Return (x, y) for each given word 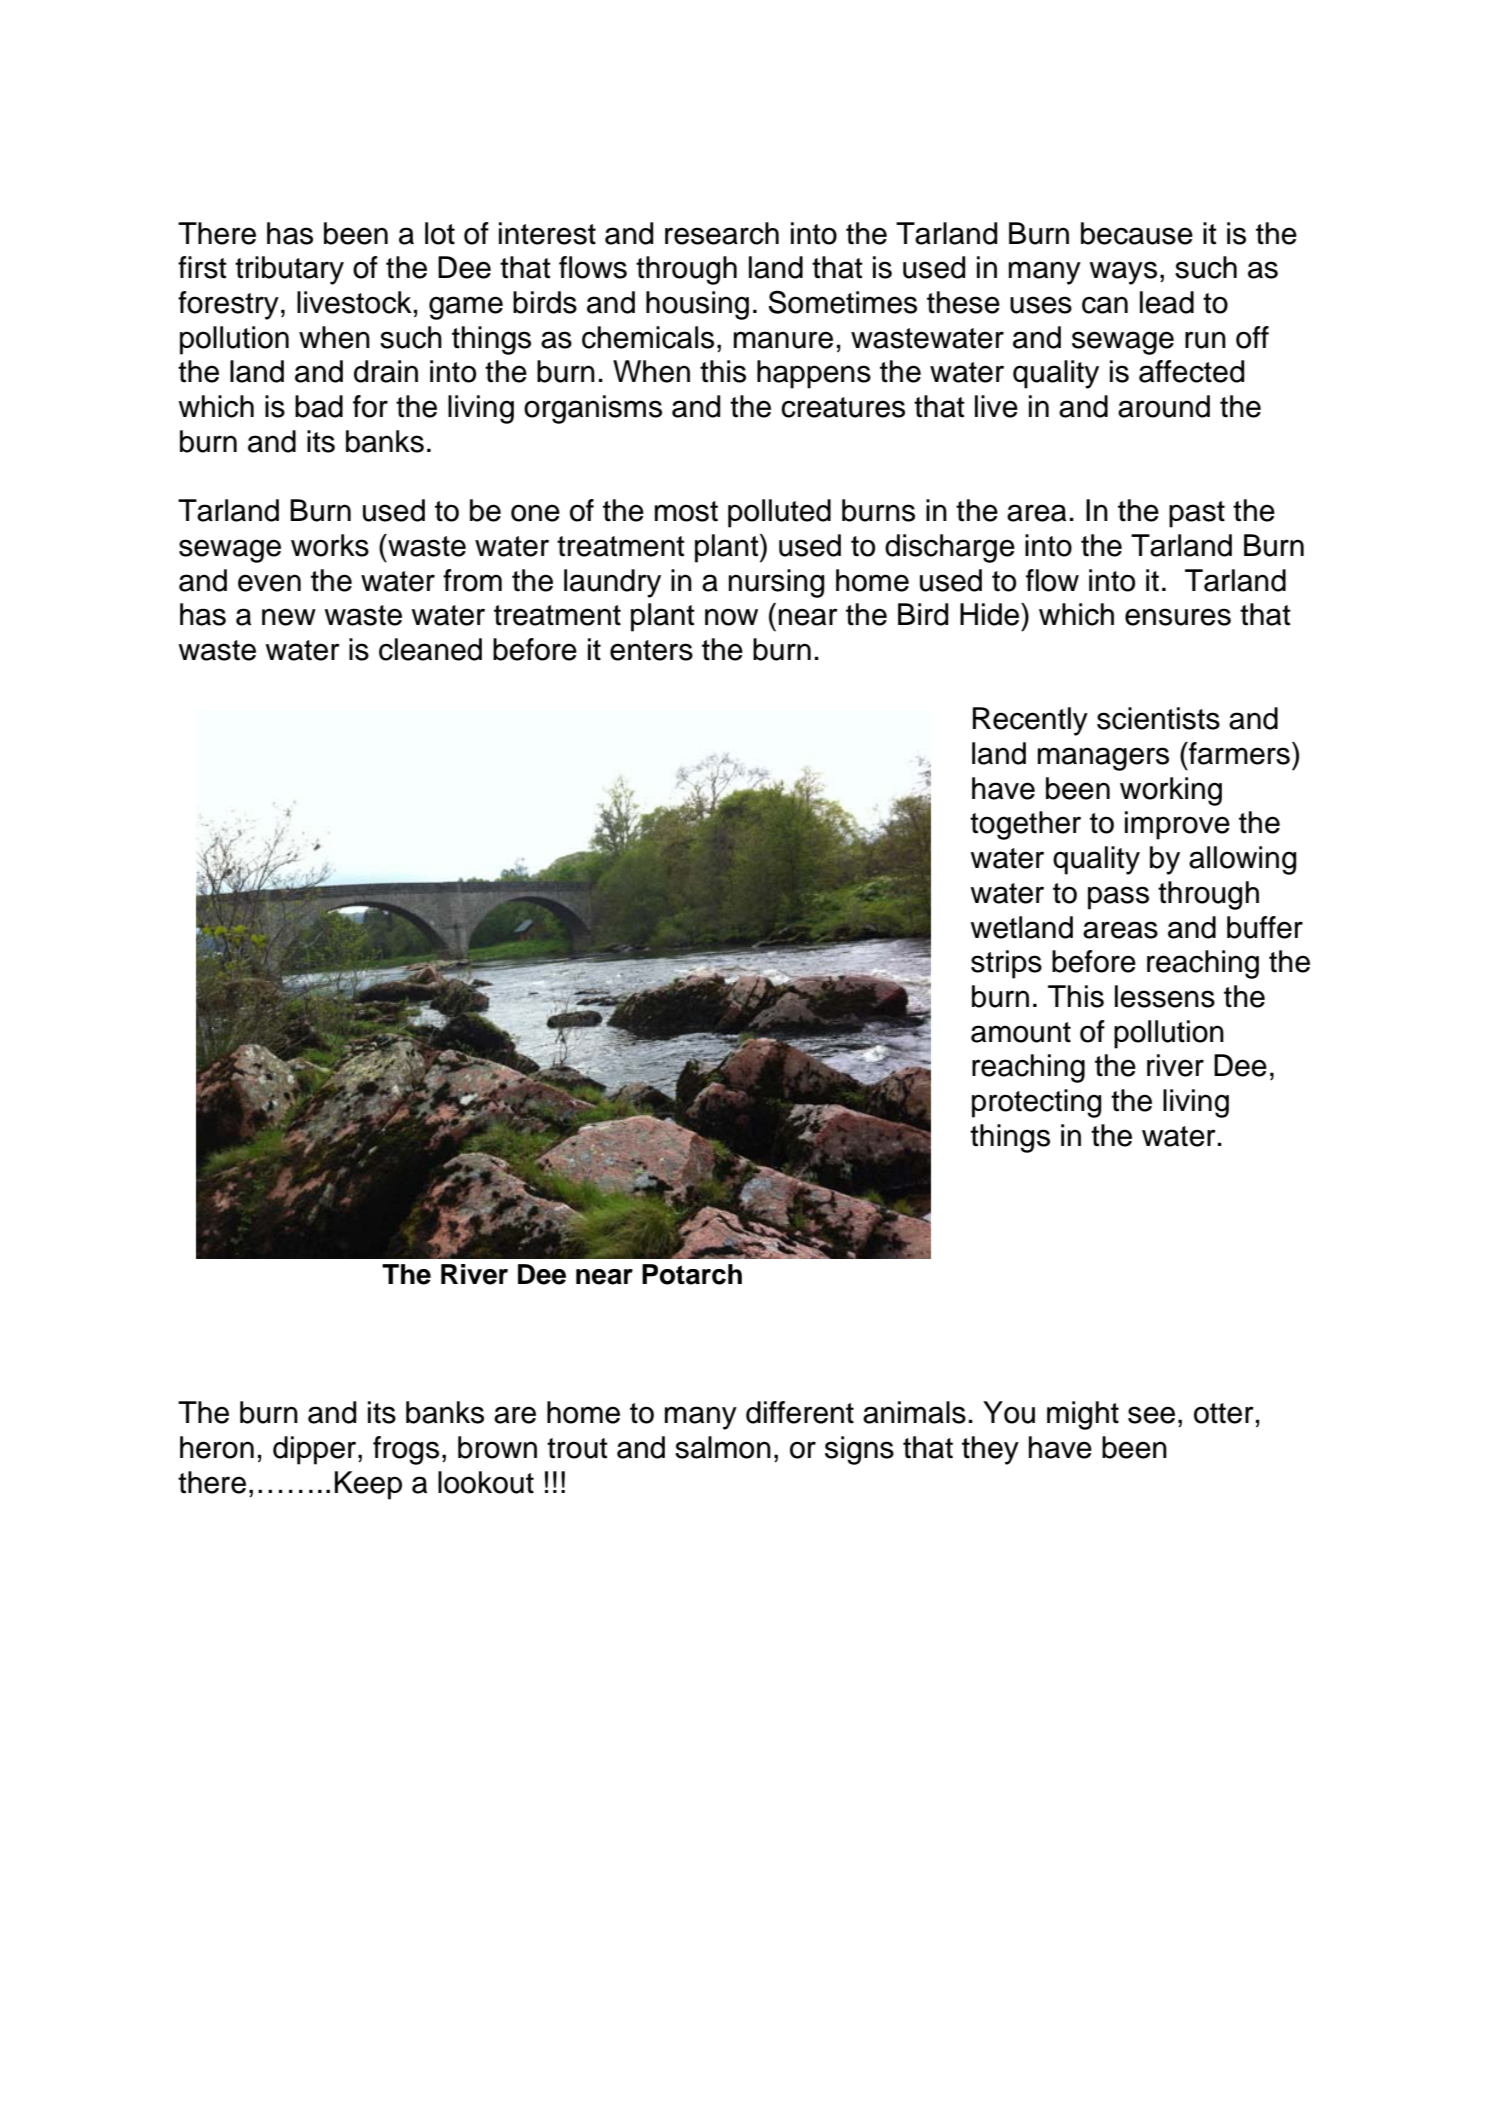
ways (1123, 273)
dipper (316, 1450)
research (722, 233)
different (800, 1412)
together (1025, 825)
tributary (289, 270)
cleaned (430, 649)
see (1151, 1415)
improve (1177, 825)
